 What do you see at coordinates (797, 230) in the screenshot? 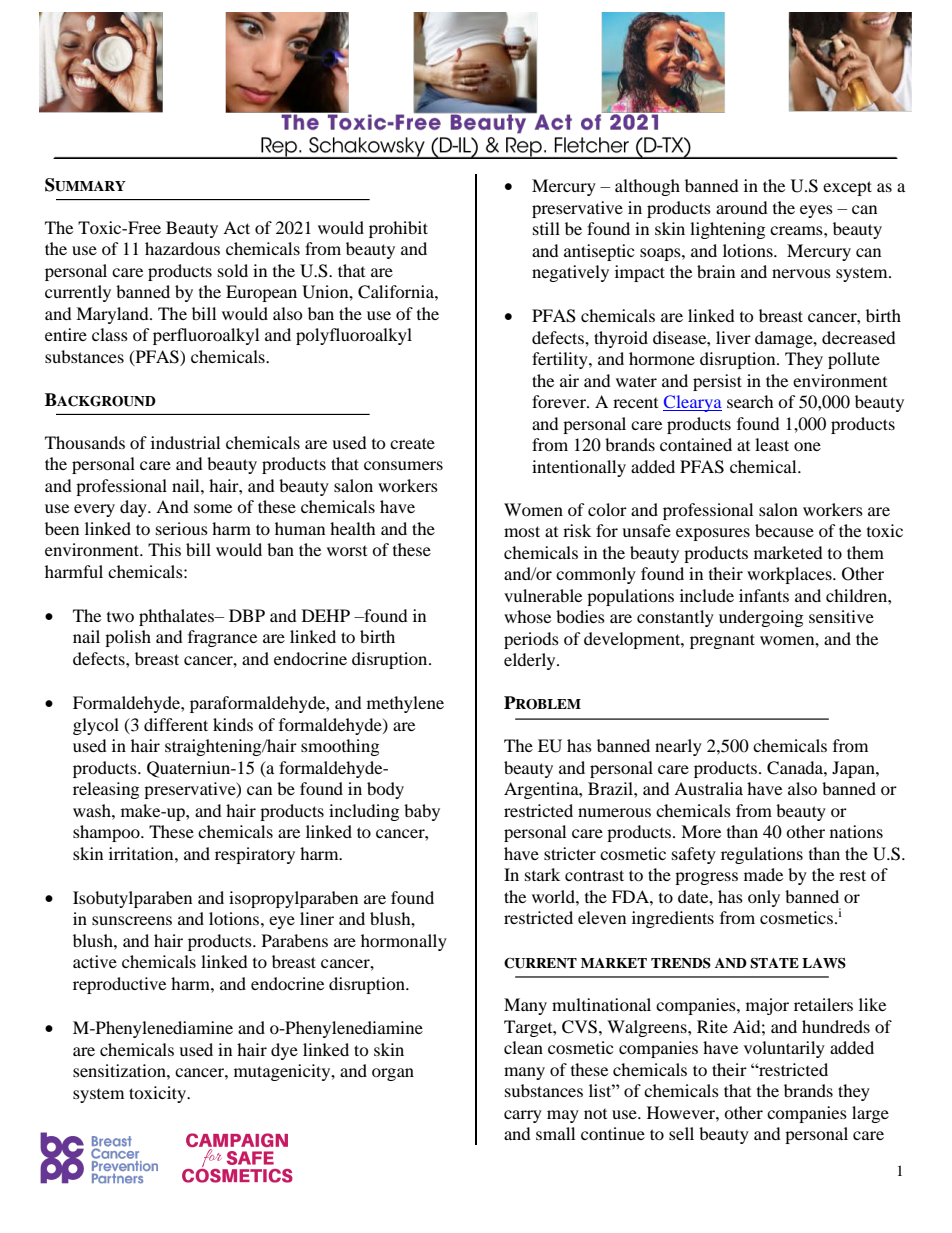
I see `creams` at bounding box center [797, 230].
